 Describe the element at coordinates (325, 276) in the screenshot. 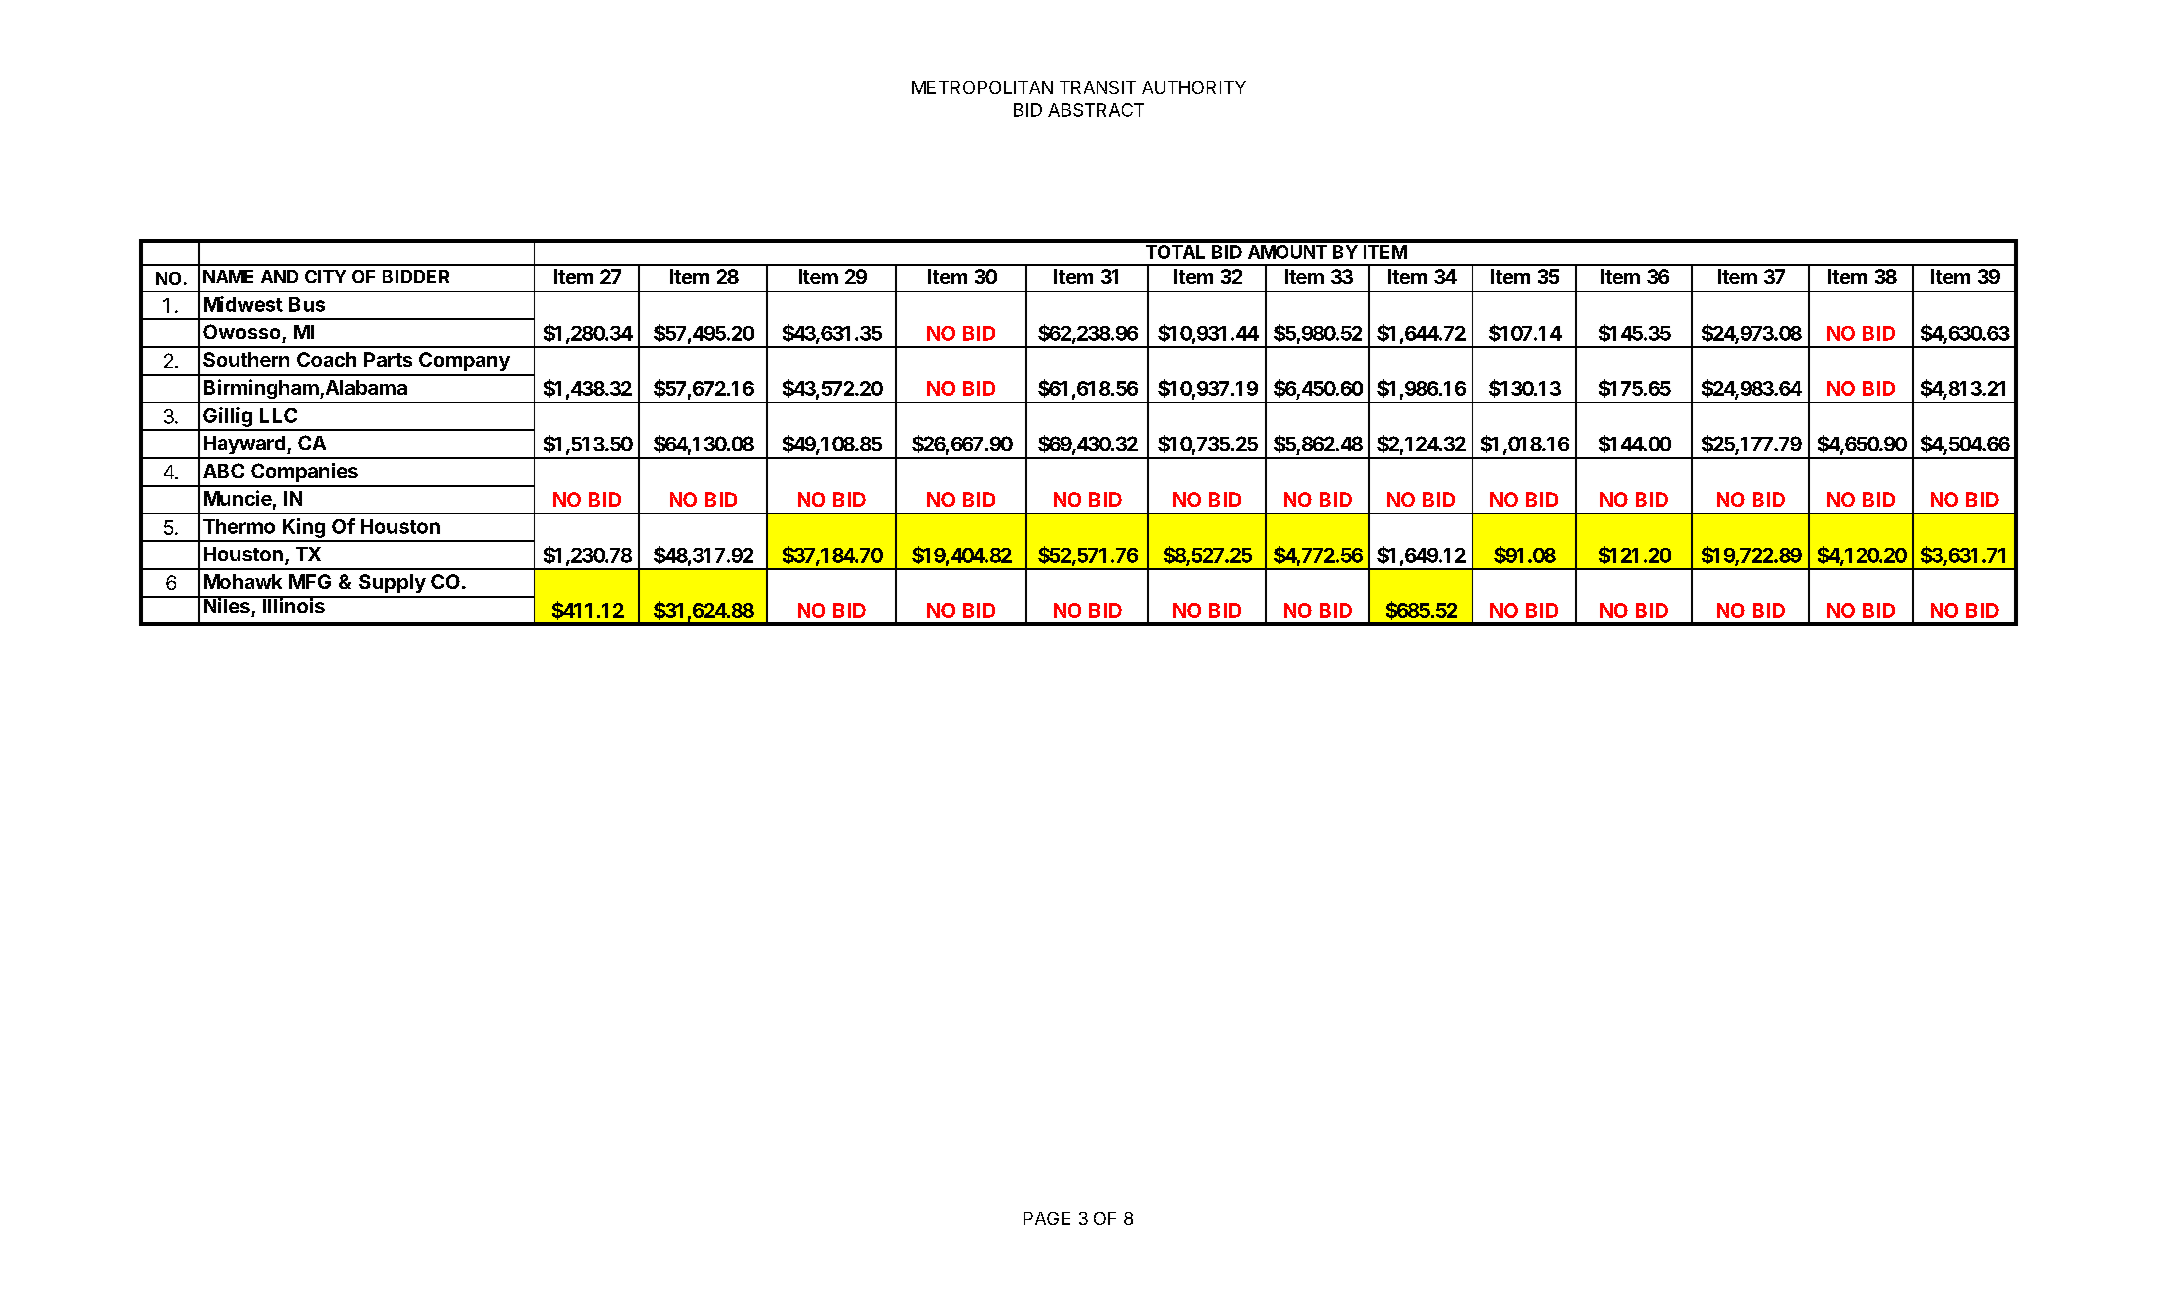

I see `CITY` at that location.
